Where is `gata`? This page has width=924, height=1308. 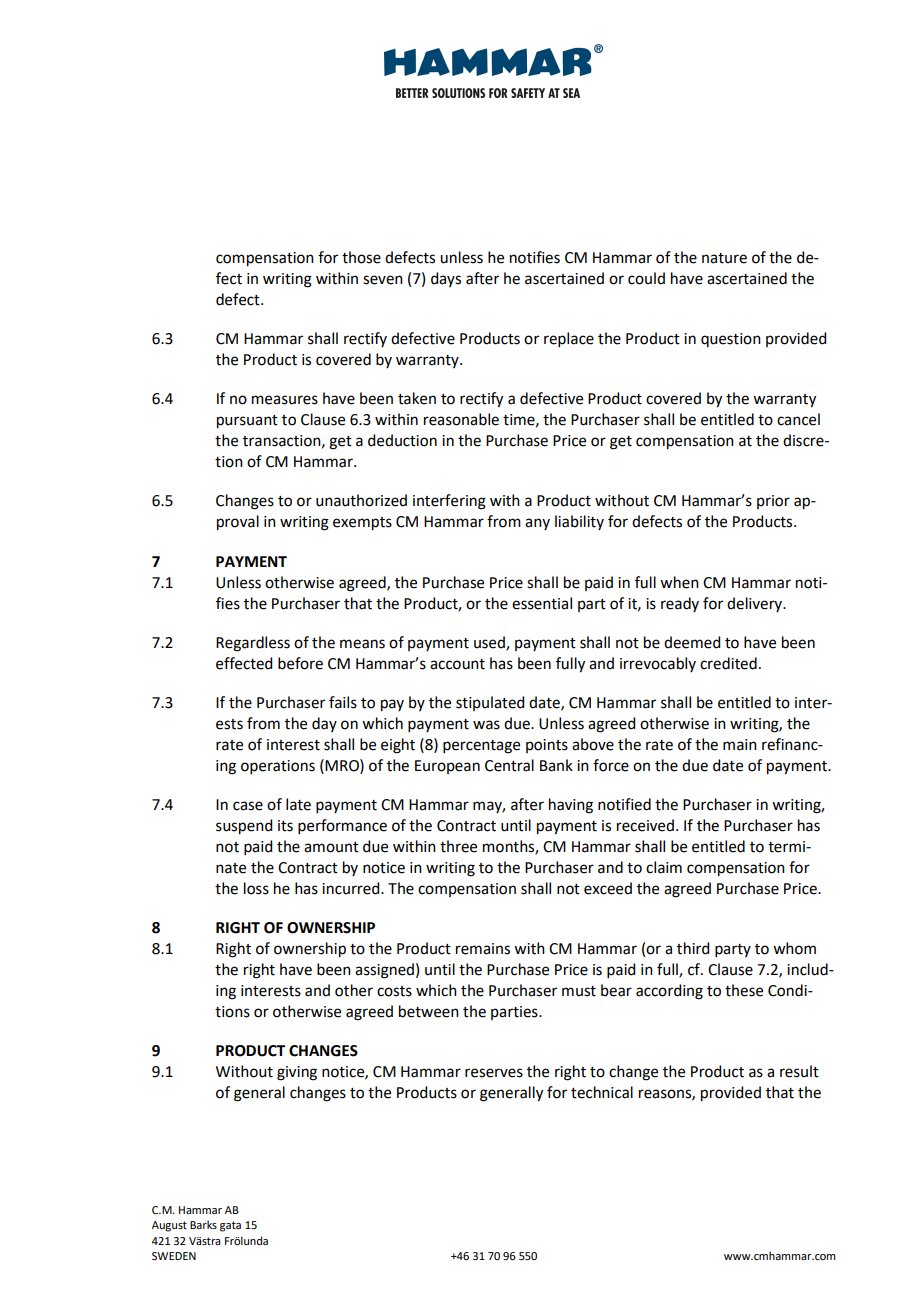 gata is located at coordinates (230, 1226).
